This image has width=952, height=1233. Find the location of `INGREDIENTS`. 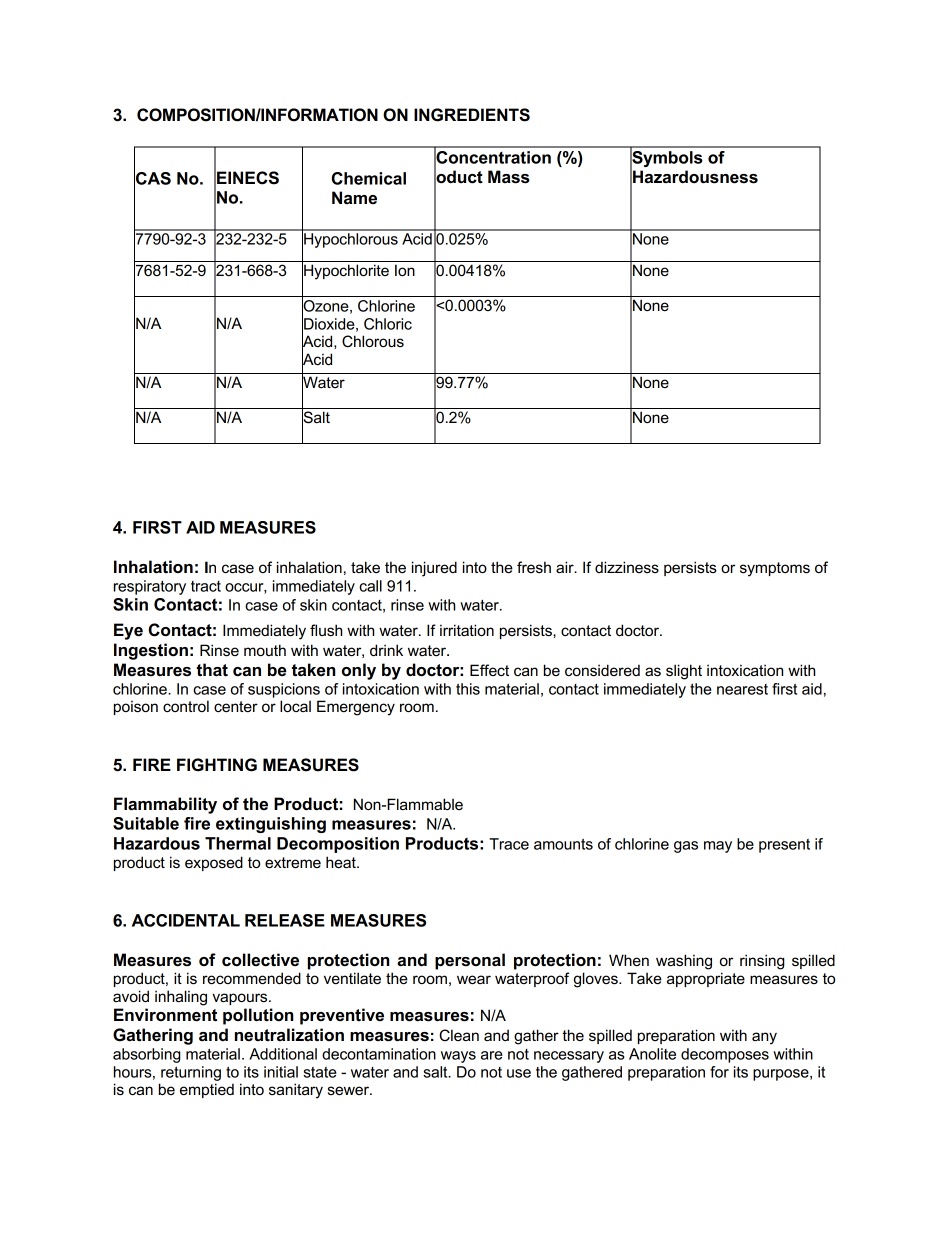

INGREDIENTS is located at coordinates (472, 115).
